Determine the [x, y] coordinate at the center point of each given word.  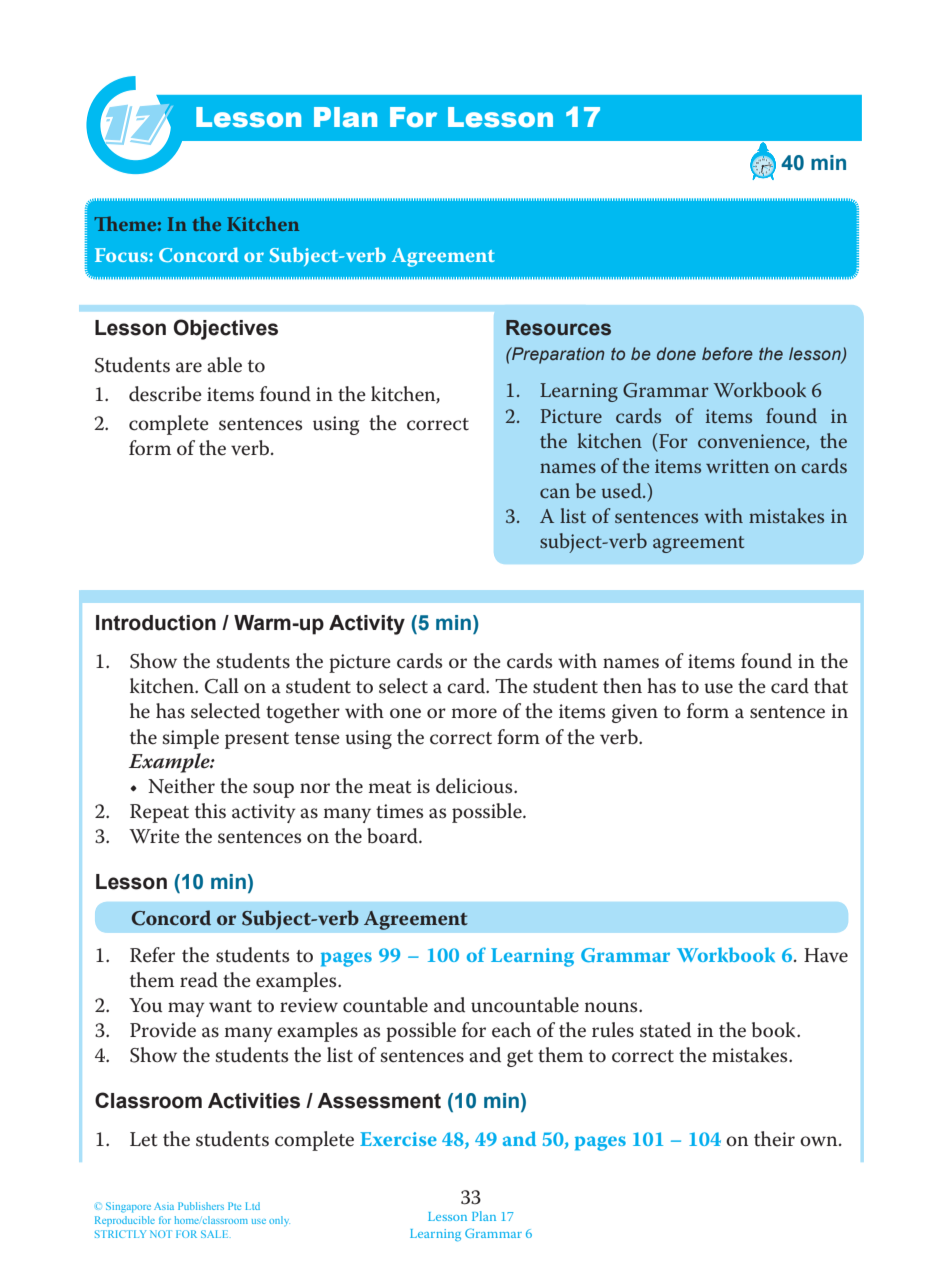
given [635, 713]
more [474, 713]
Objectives [226, 329]
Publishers [201, 1206]
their [774, 1139]
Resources [558, 328]
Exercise [398, 1139]
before [727, 353]
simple [190, 739]
